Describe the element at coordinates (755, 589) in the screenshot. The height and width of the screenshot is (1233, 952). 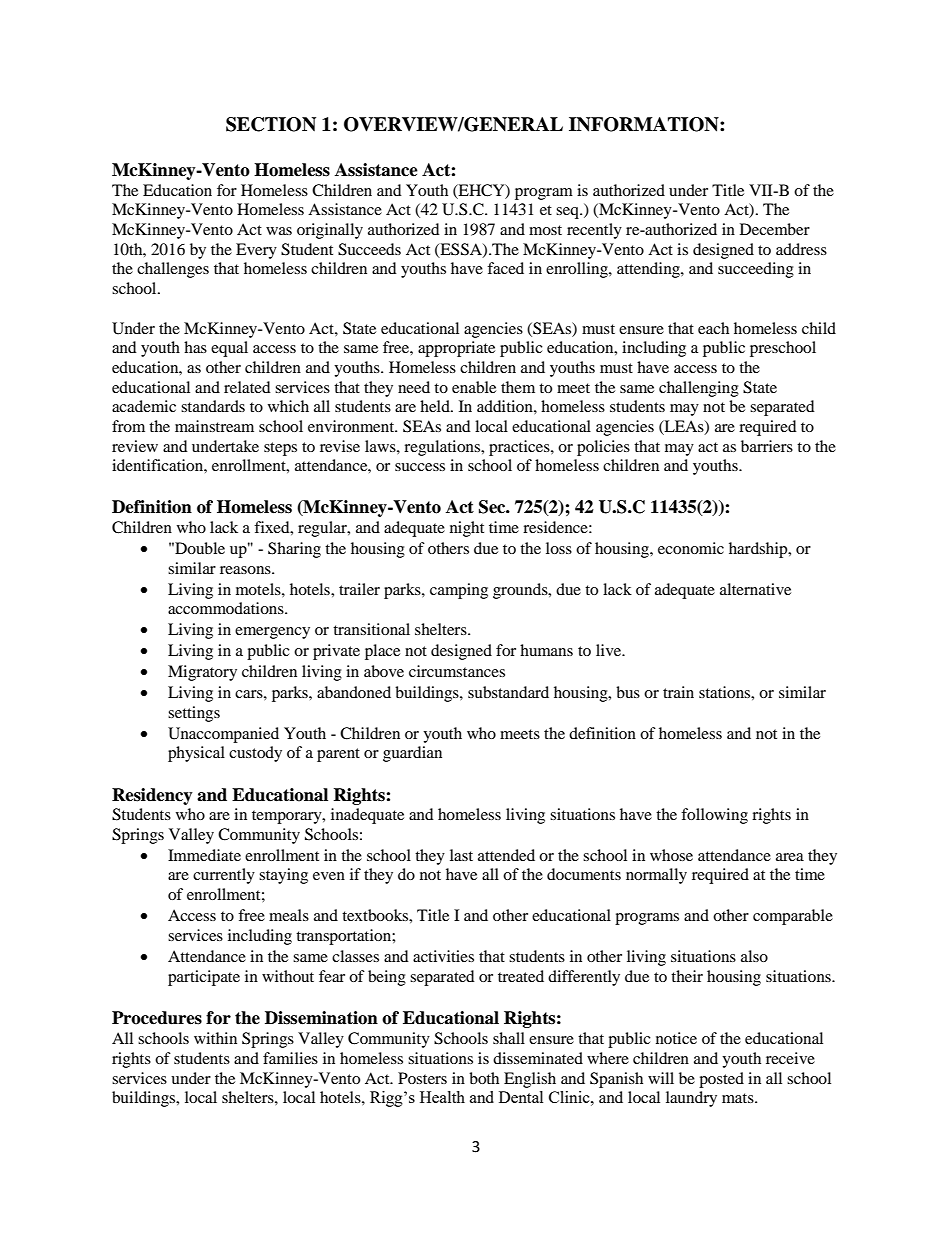
I see `alternative` at that location.
